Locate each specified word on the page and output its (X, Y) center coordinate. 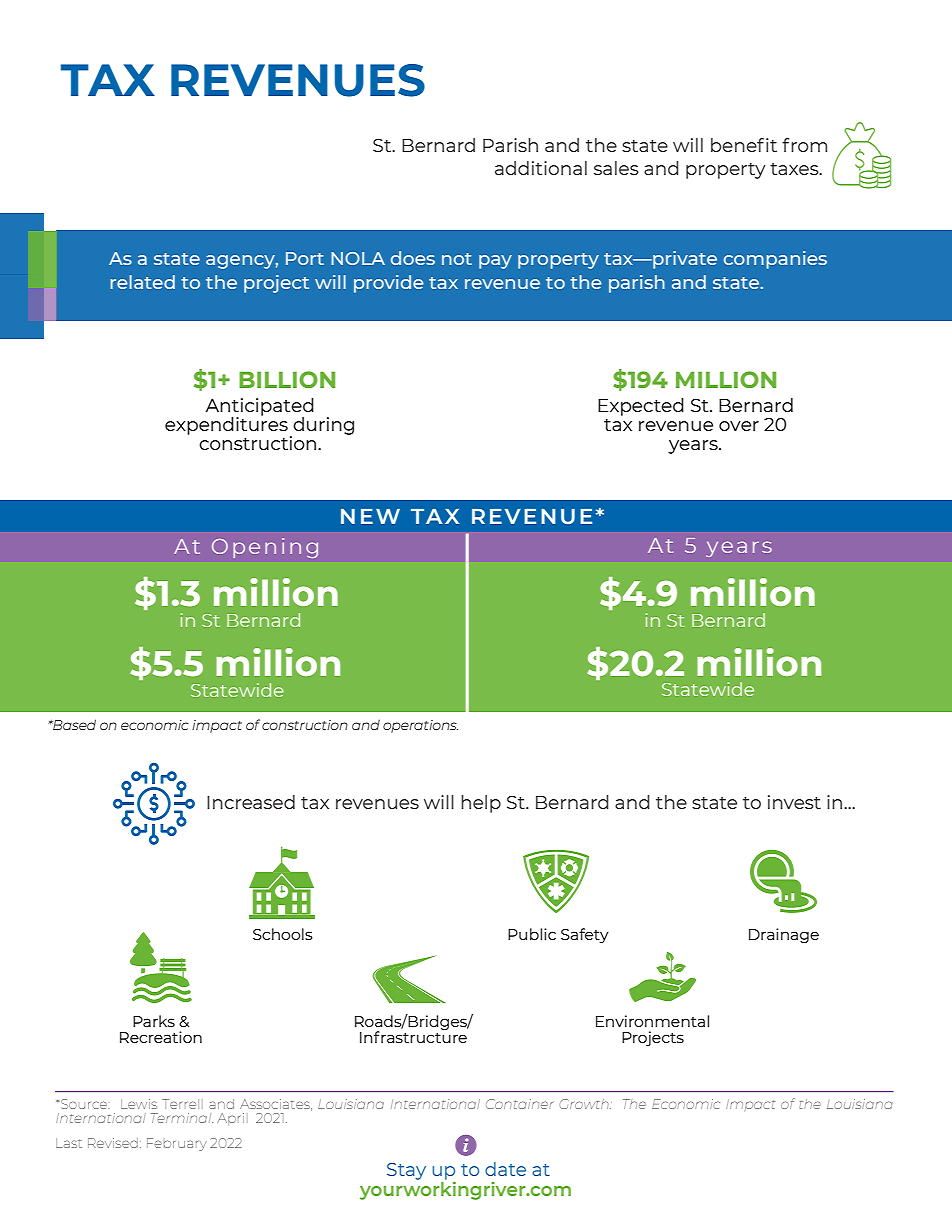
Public (532, 934)
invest (794, 802)
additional (541, 168)
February (177, 1144)
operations (420, 726)
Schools (283, 934)
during (322, 427)
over (739, 426)
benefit (744, 145)
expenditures (226, 425)
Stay (406, 1171)
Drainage (784, 935)
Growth (585, 1104)
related (142, 282)
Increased (251, 802)
